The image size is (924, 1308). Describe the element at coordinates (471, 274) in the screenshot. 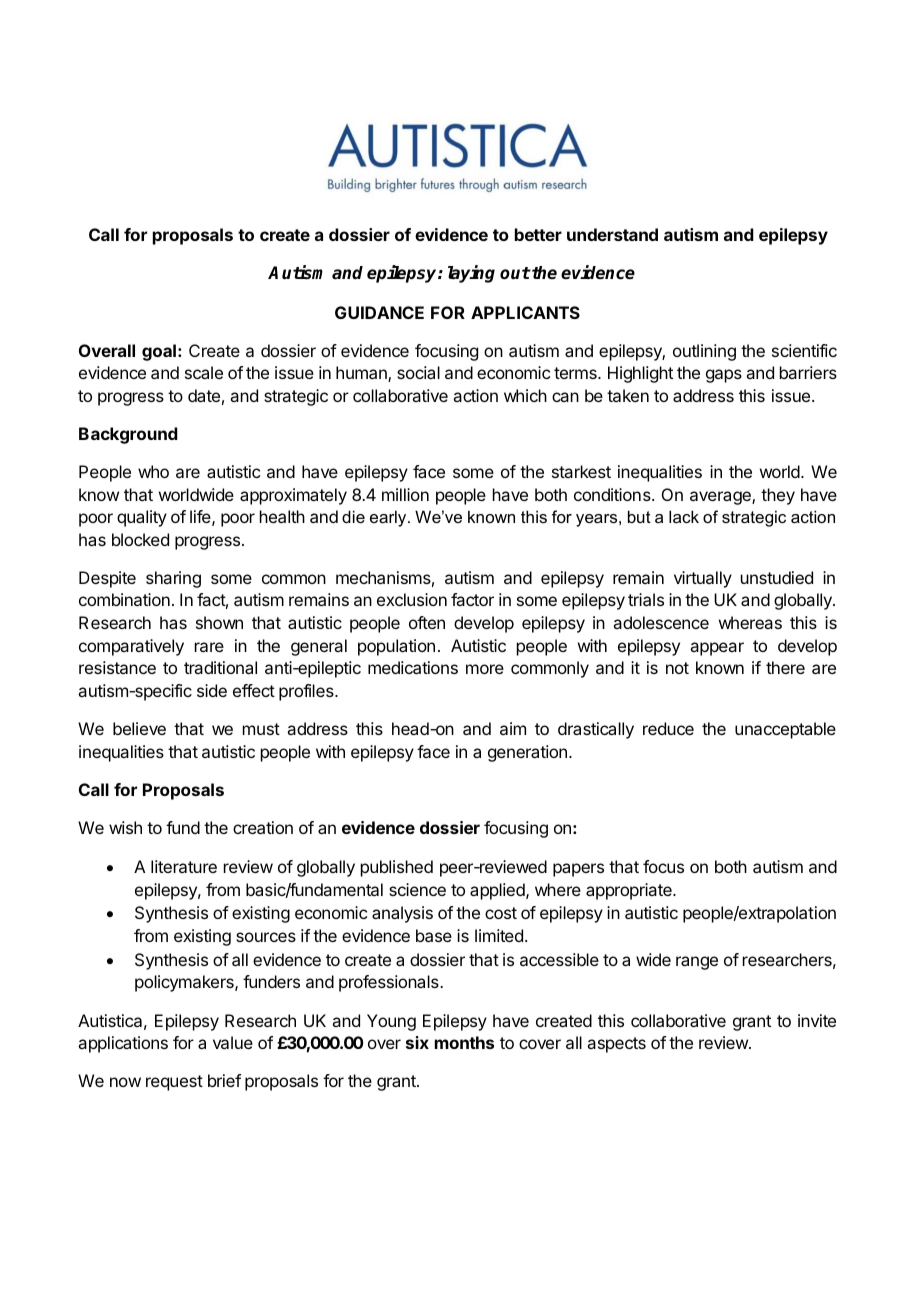

I see `laying` at that location.
